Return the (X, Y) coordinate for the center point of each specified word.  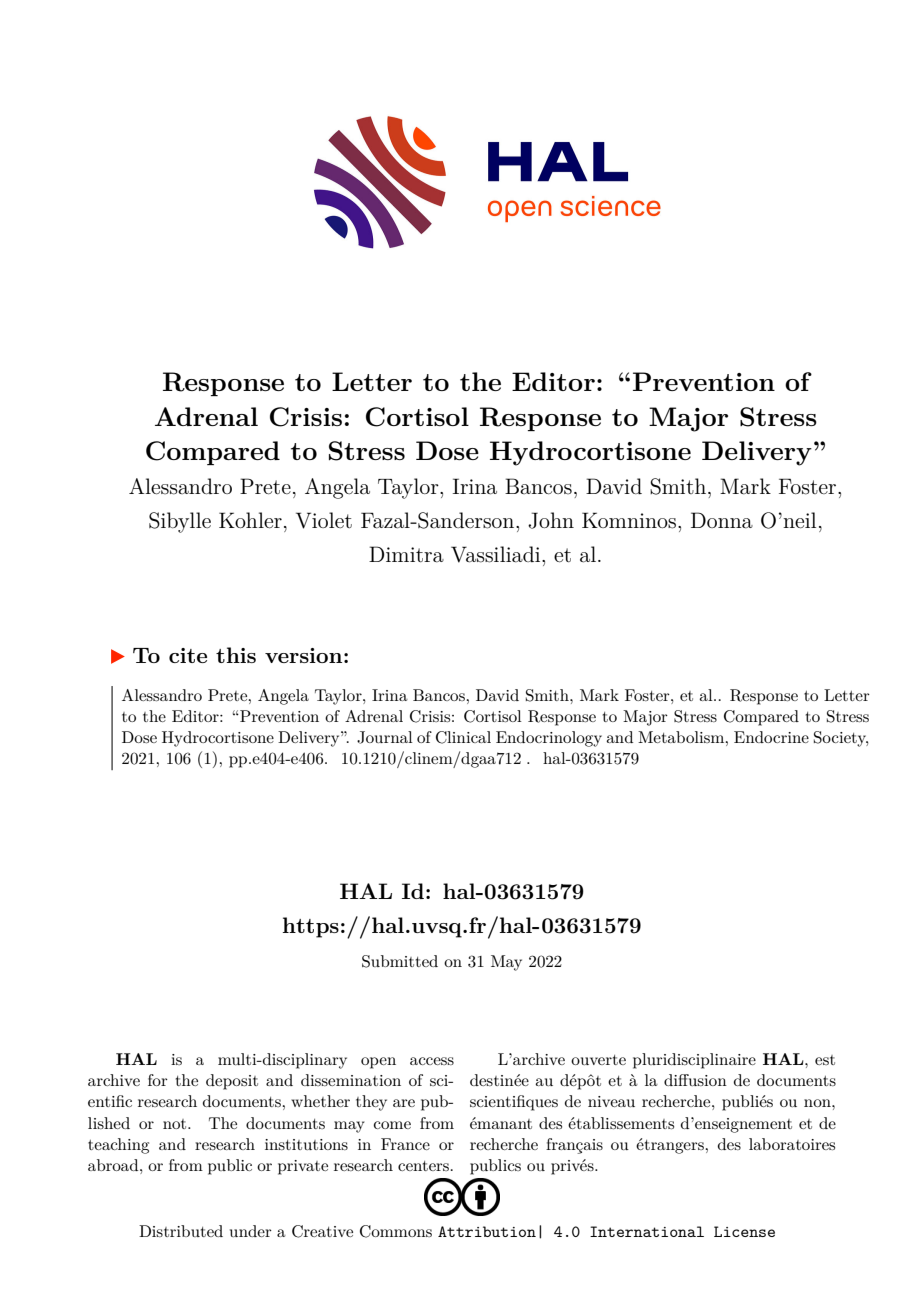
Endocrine (771, 737)
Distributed (181, 1231)
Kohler (250, 520)
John (551, 520)
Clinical (463, 737)
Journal (385, 737)
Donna (722, 520)
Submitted (400, 961)
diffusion (695, 1080)
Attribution (487, 1231)
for (158, 1080)
